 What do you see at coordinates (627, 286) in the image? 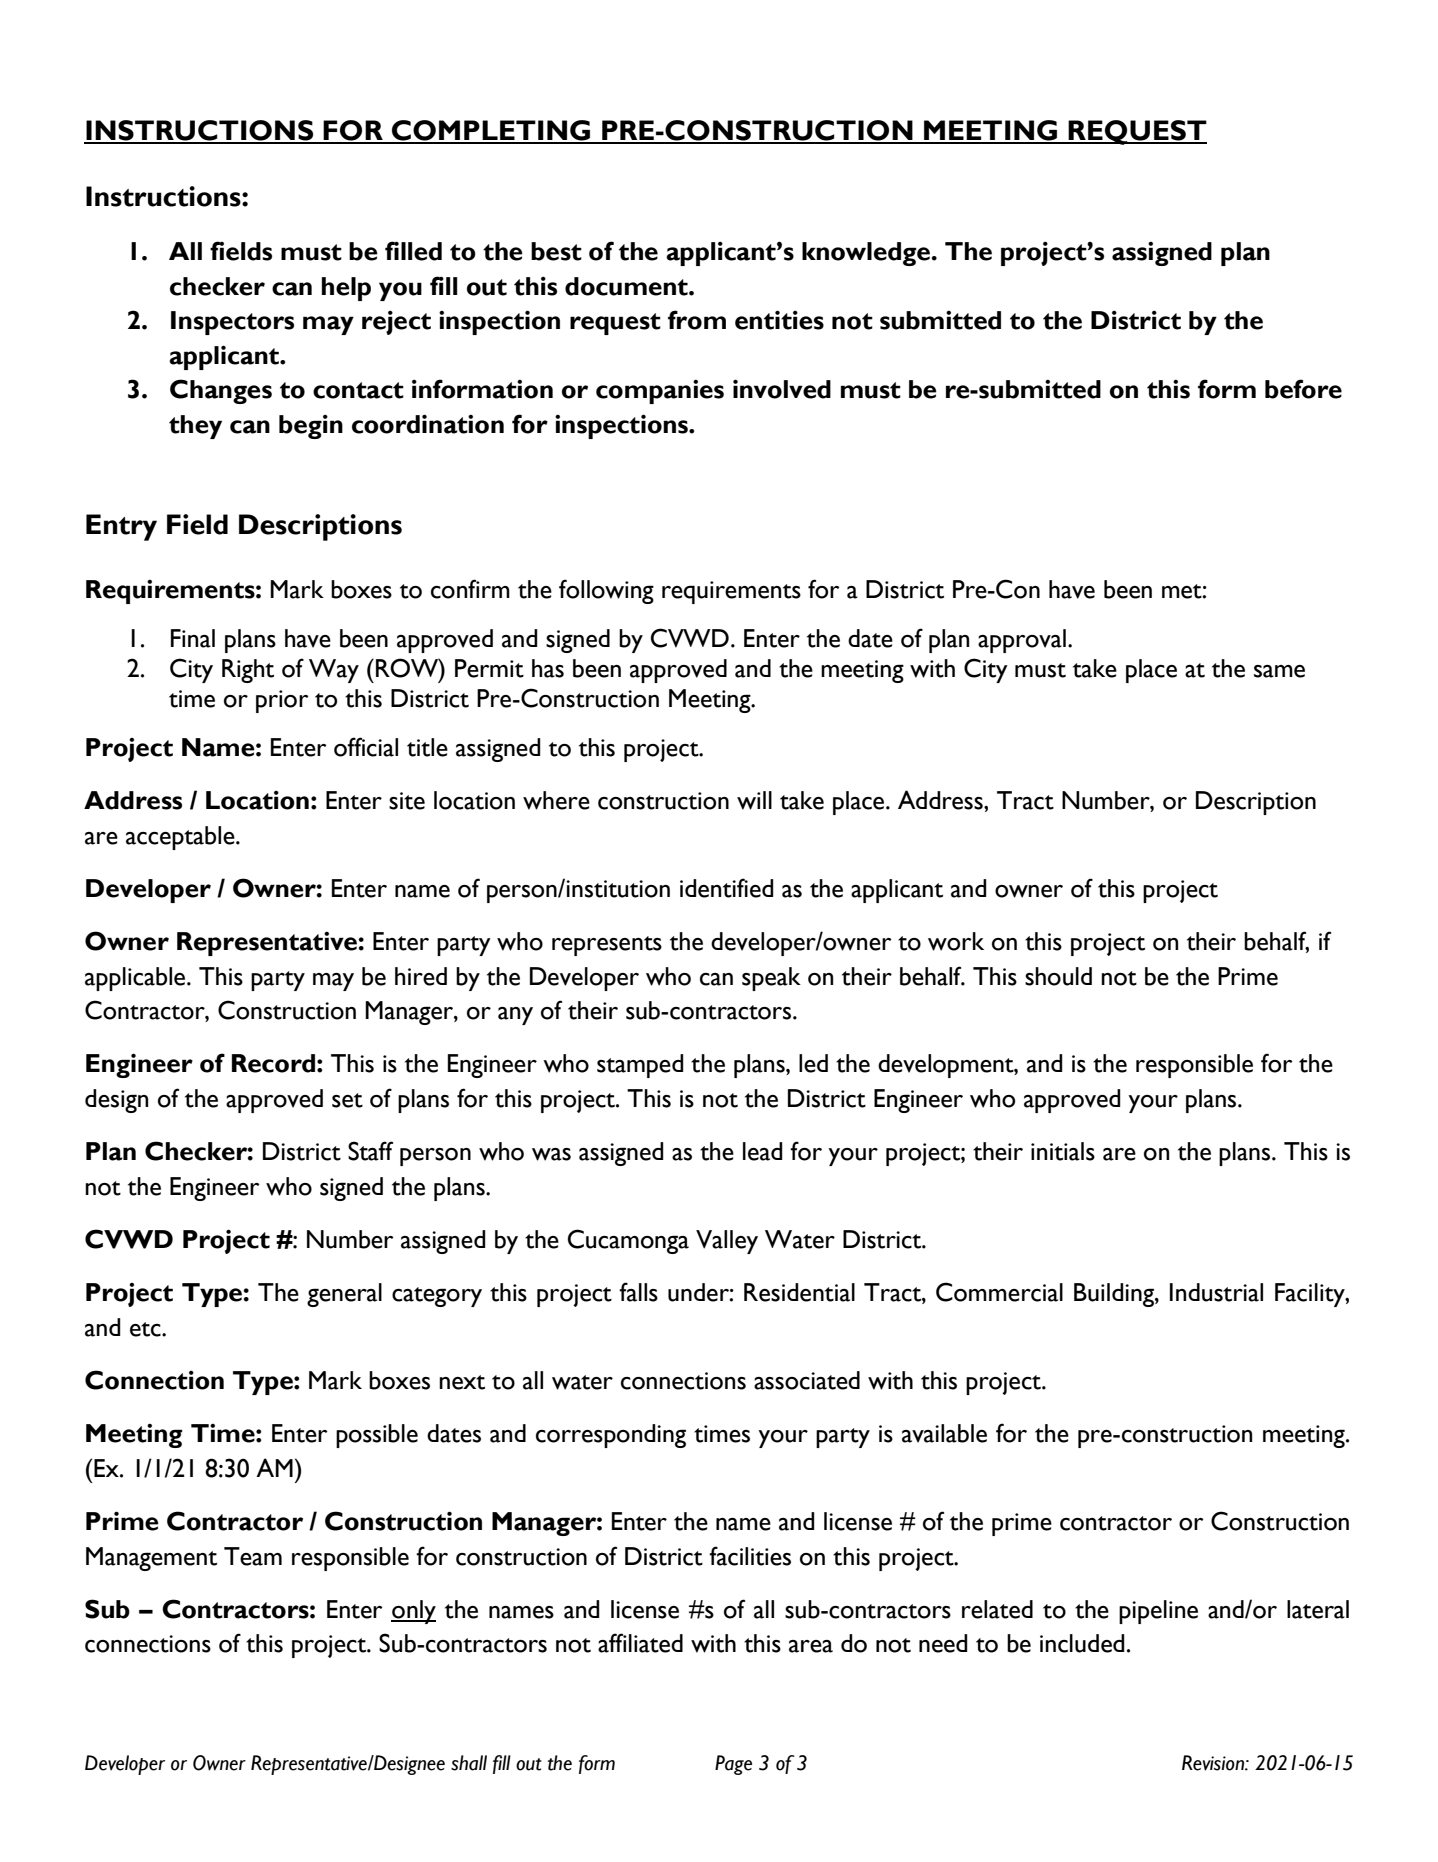
I see `document` at bounding box center [627, 286].
